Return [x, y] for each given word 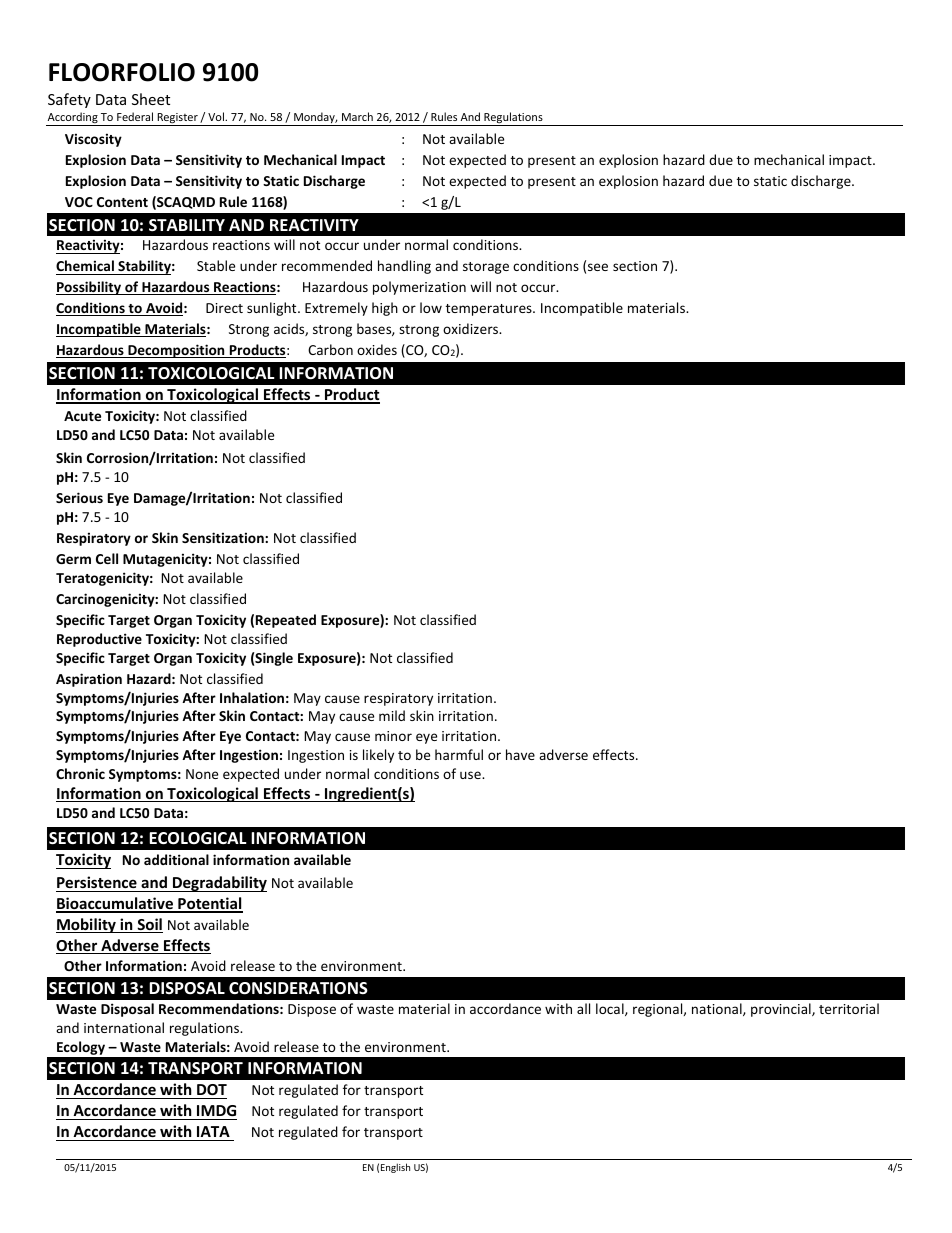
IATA [213, 1131]
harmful [459, 754]
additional [176, 859]
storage [486, 268]
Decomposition [176, 351]
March [357, 116]
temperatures [490, 310]
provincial [782, 1010]
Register [177, 119]
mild [392, 715]
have [520, 754]
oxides [377, 349]
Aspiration [89, 680]
